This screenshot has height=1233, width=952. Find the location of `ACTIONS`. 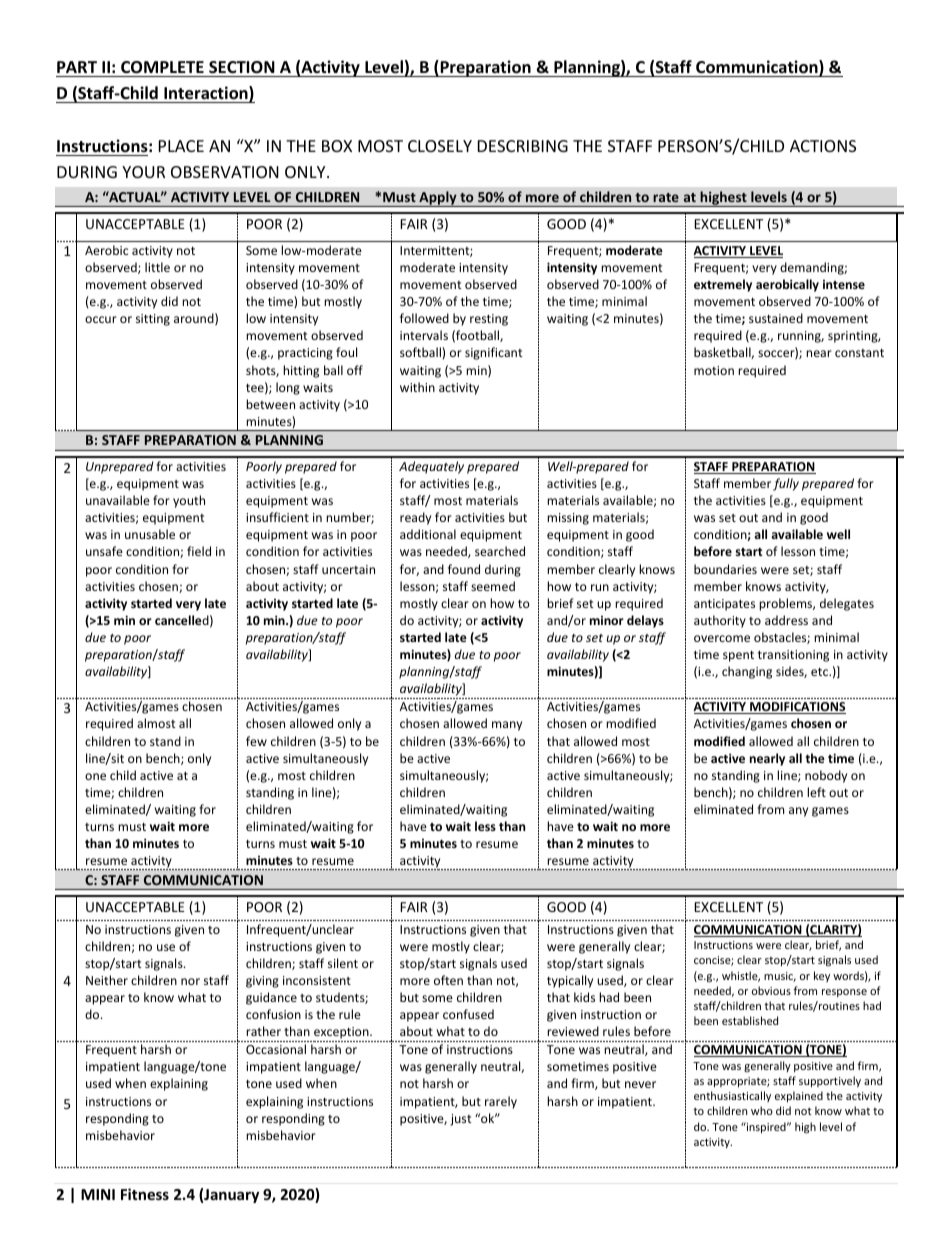

ACTIONS is located at coordinates (823, 146).
